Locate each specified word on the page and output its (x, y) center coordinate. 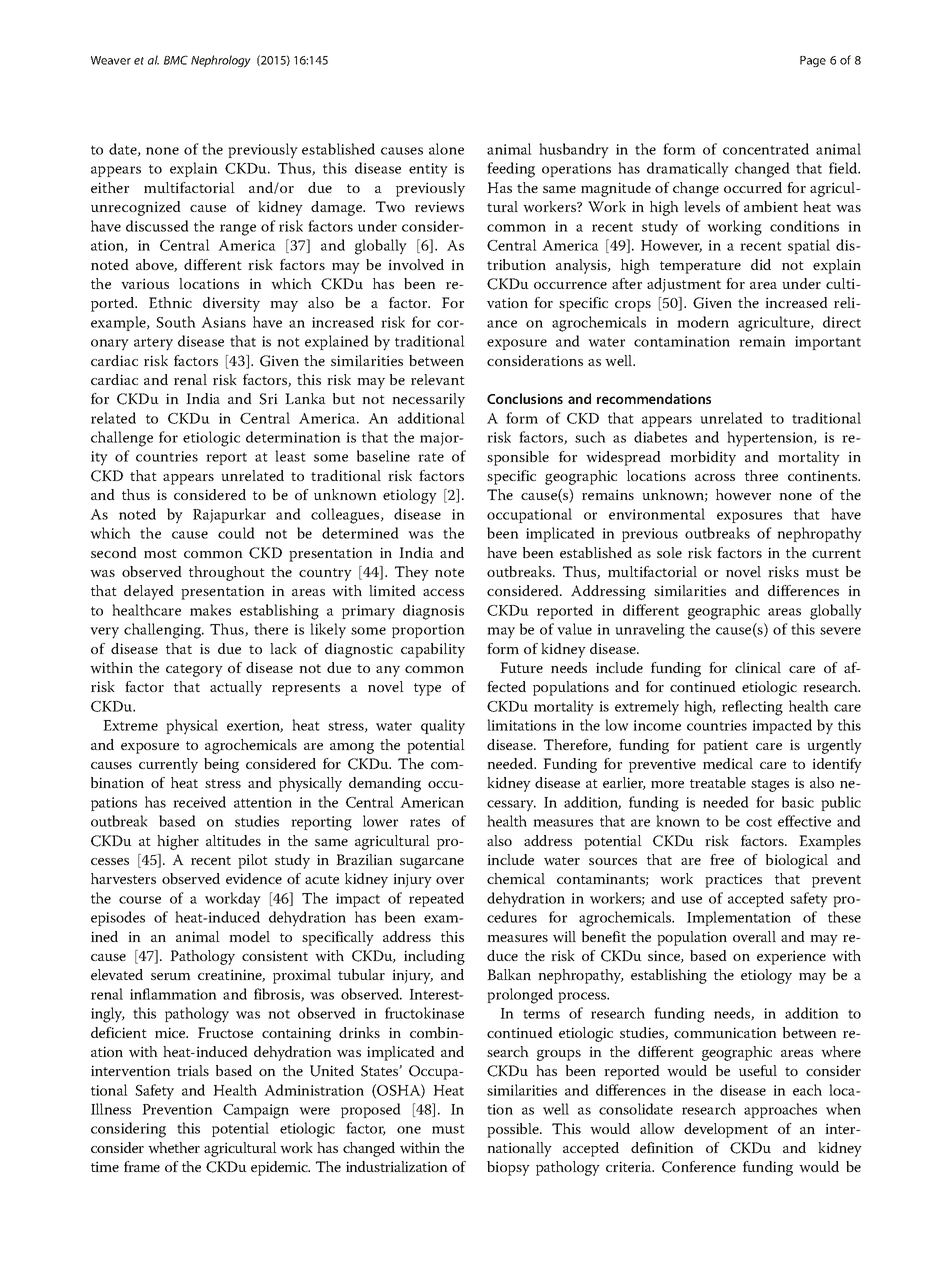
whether (174, 1148)
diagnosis (433, 612)
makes (210, 610)
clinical (758, 667)
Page (813, 61)
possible (514, 1130)
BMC (176, 60)
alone (446, 149)
